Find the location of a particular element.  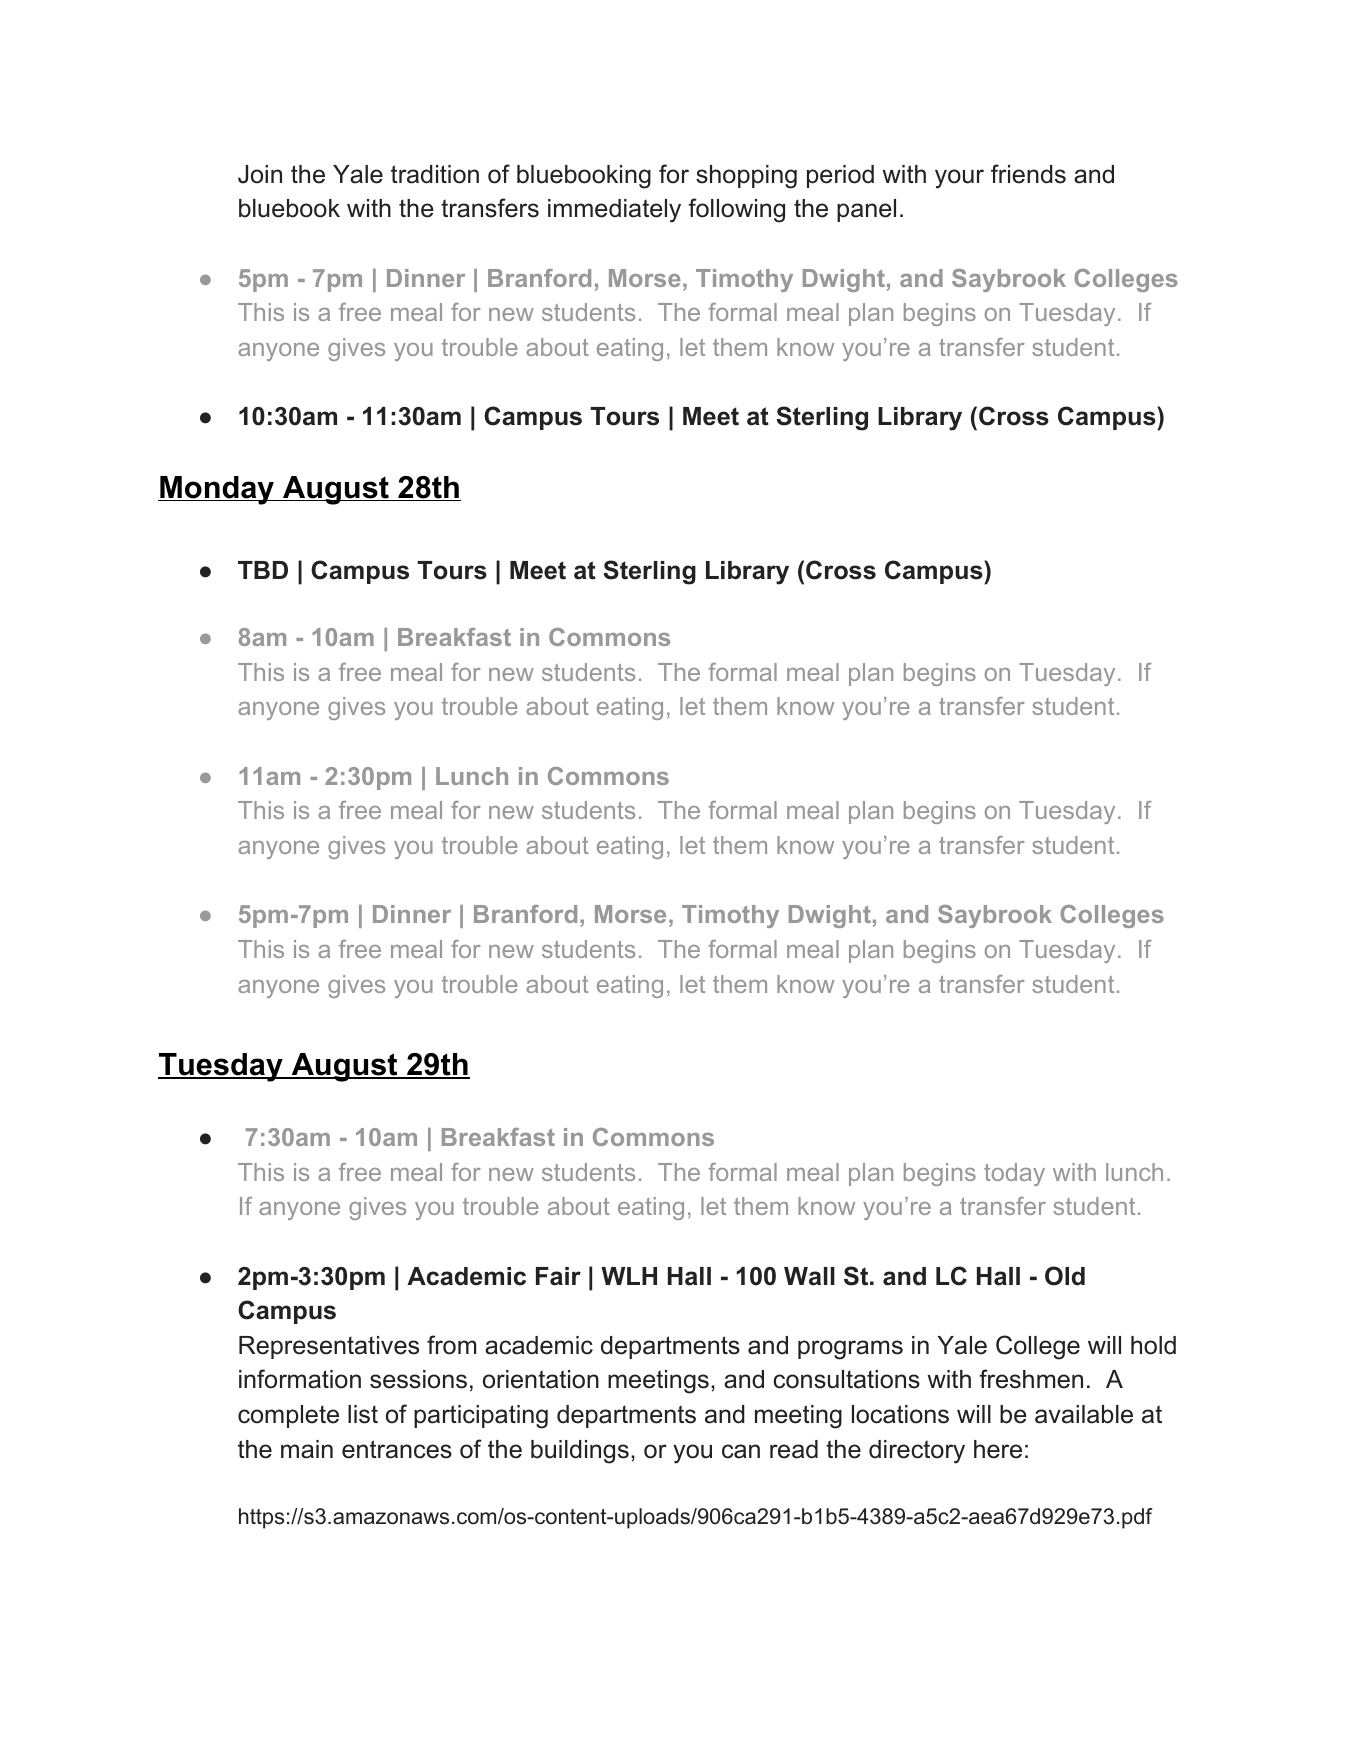

can is located at coordinates (741, 1451).
